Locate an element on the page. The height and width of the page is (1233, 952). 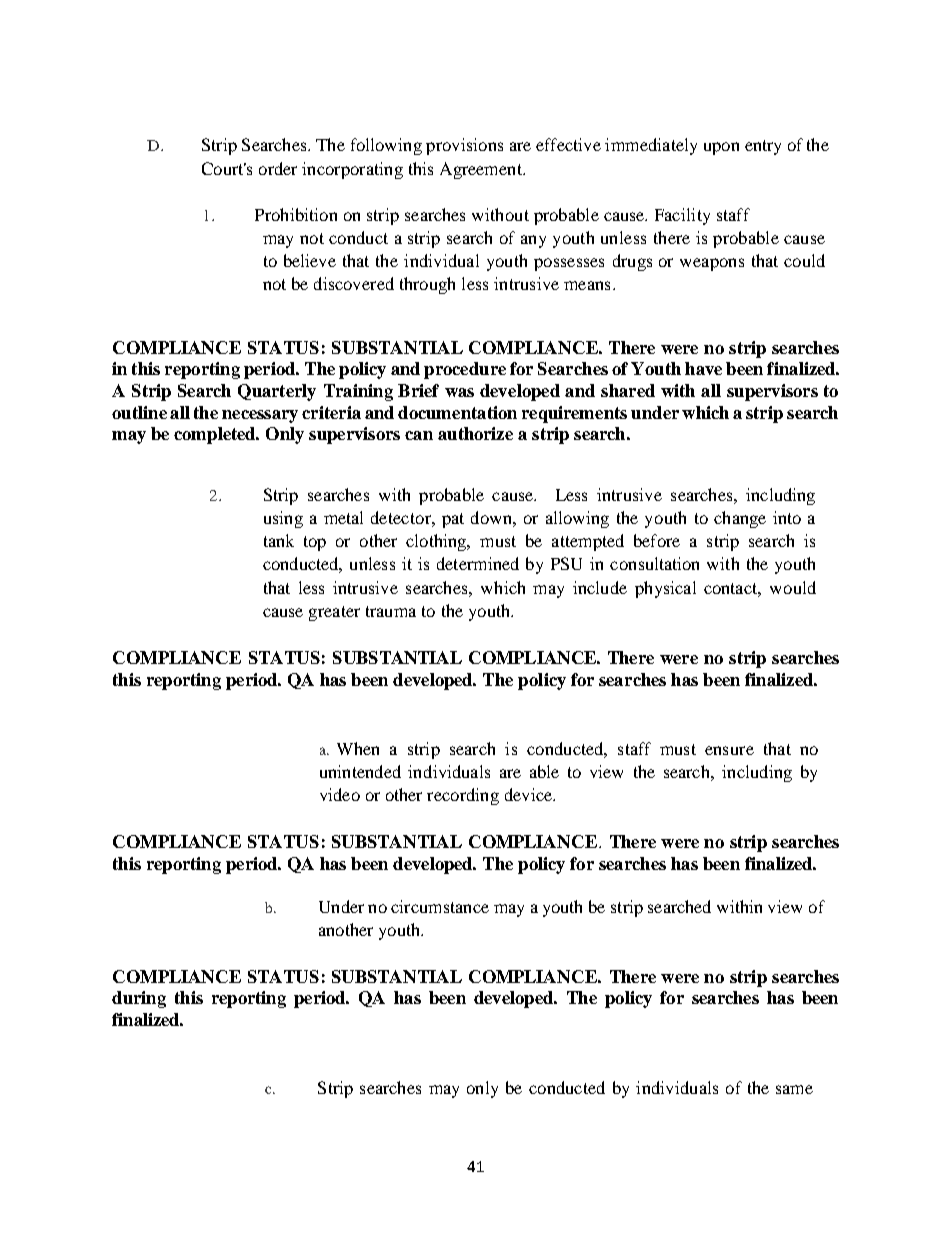
upon is located at coordinates (721, 148).
